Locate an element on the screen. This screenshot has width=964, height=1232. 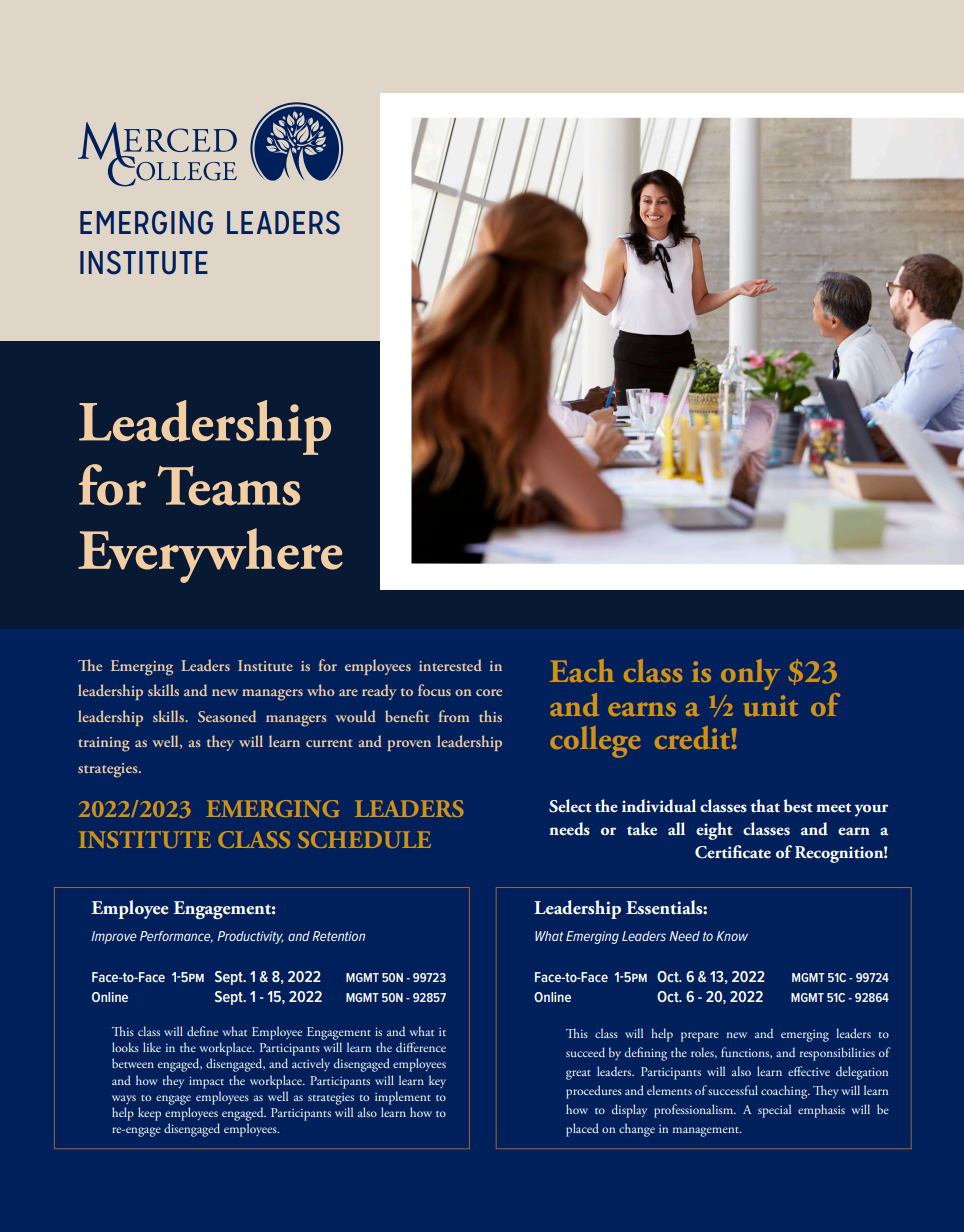
Know is located at coordinates (732, 936).
